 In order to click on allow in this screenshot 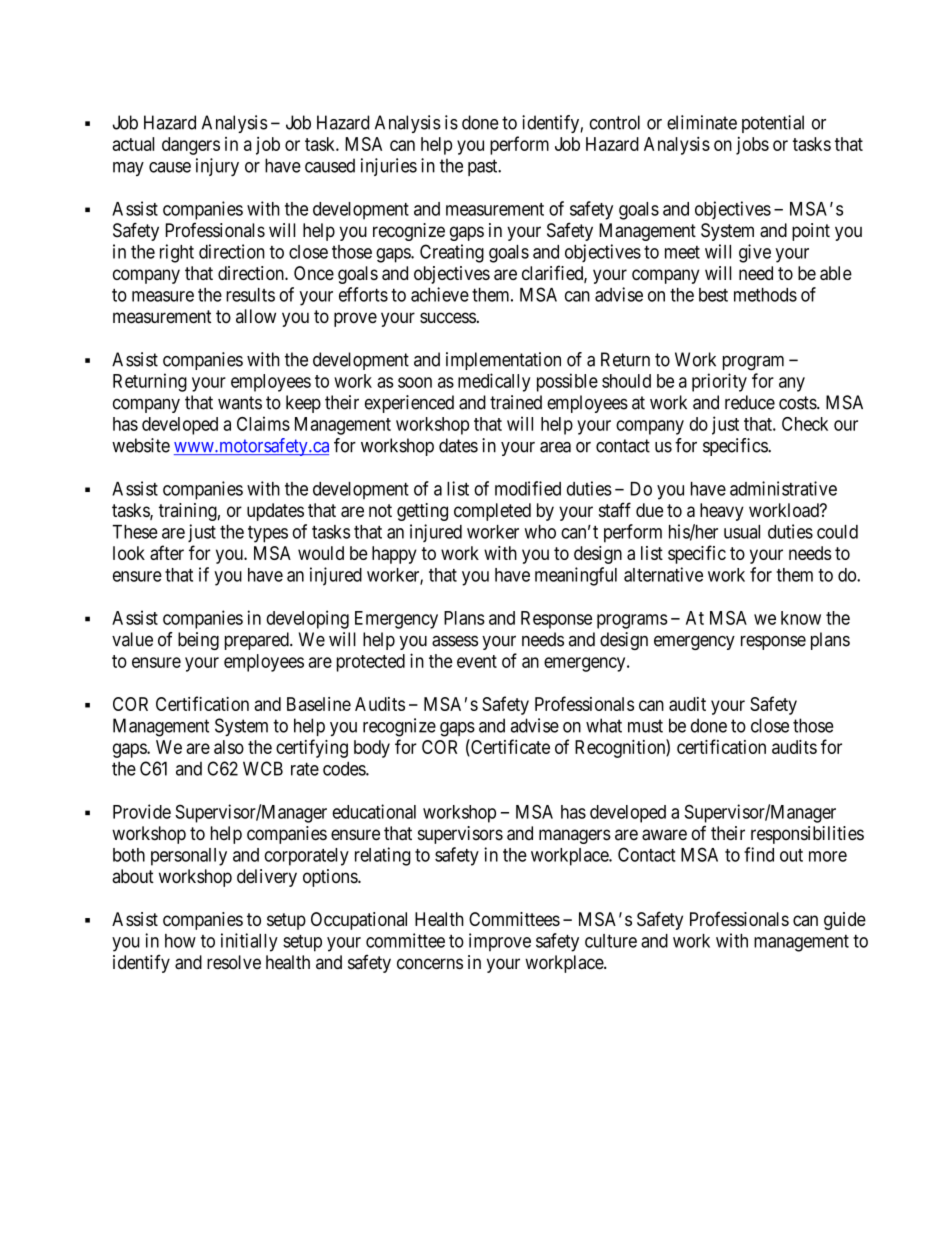, I will do `click(256, 316)`.
